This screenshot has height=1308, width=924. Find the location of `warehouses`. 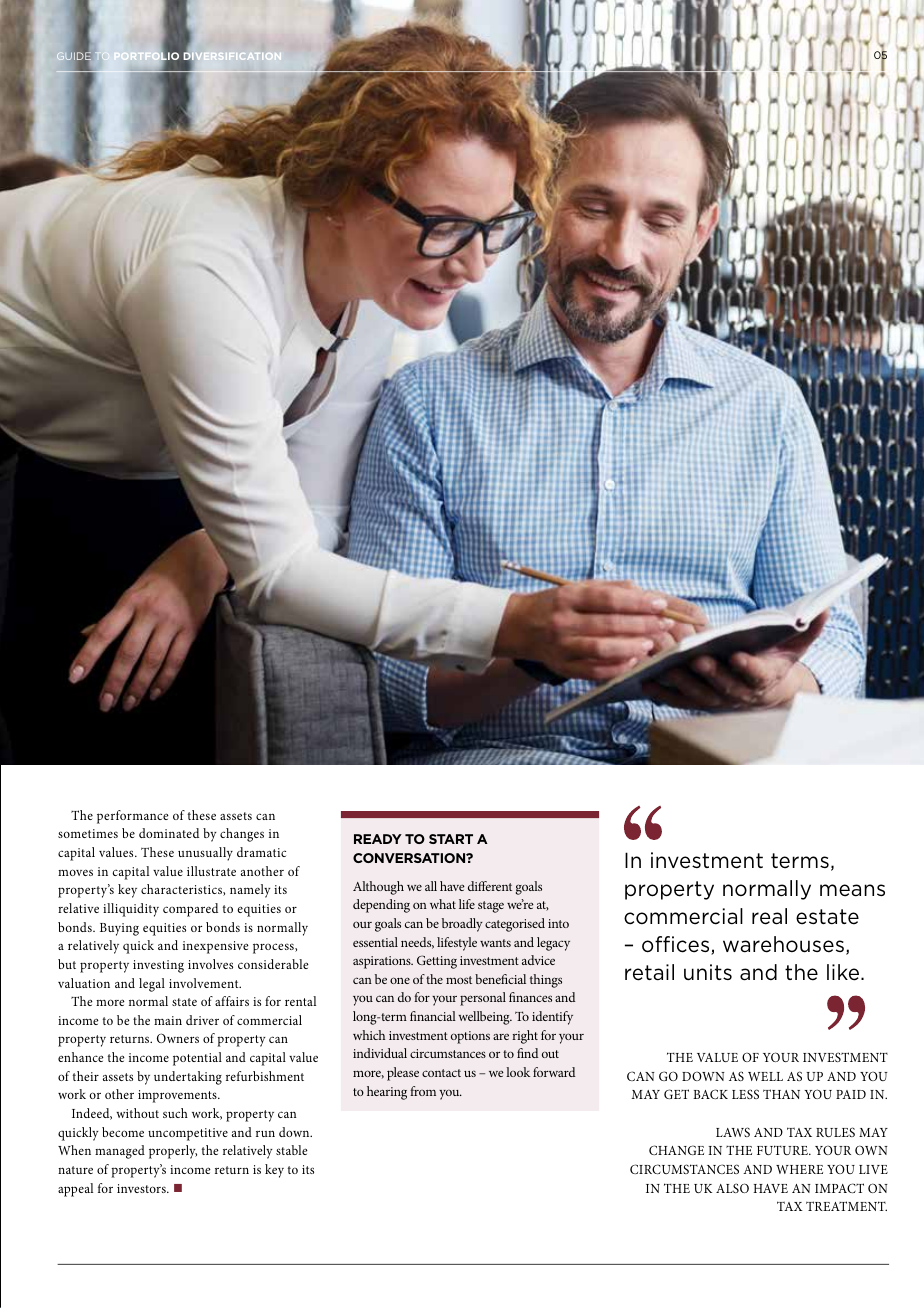

warehouses is located at coordinates (783, 944).
